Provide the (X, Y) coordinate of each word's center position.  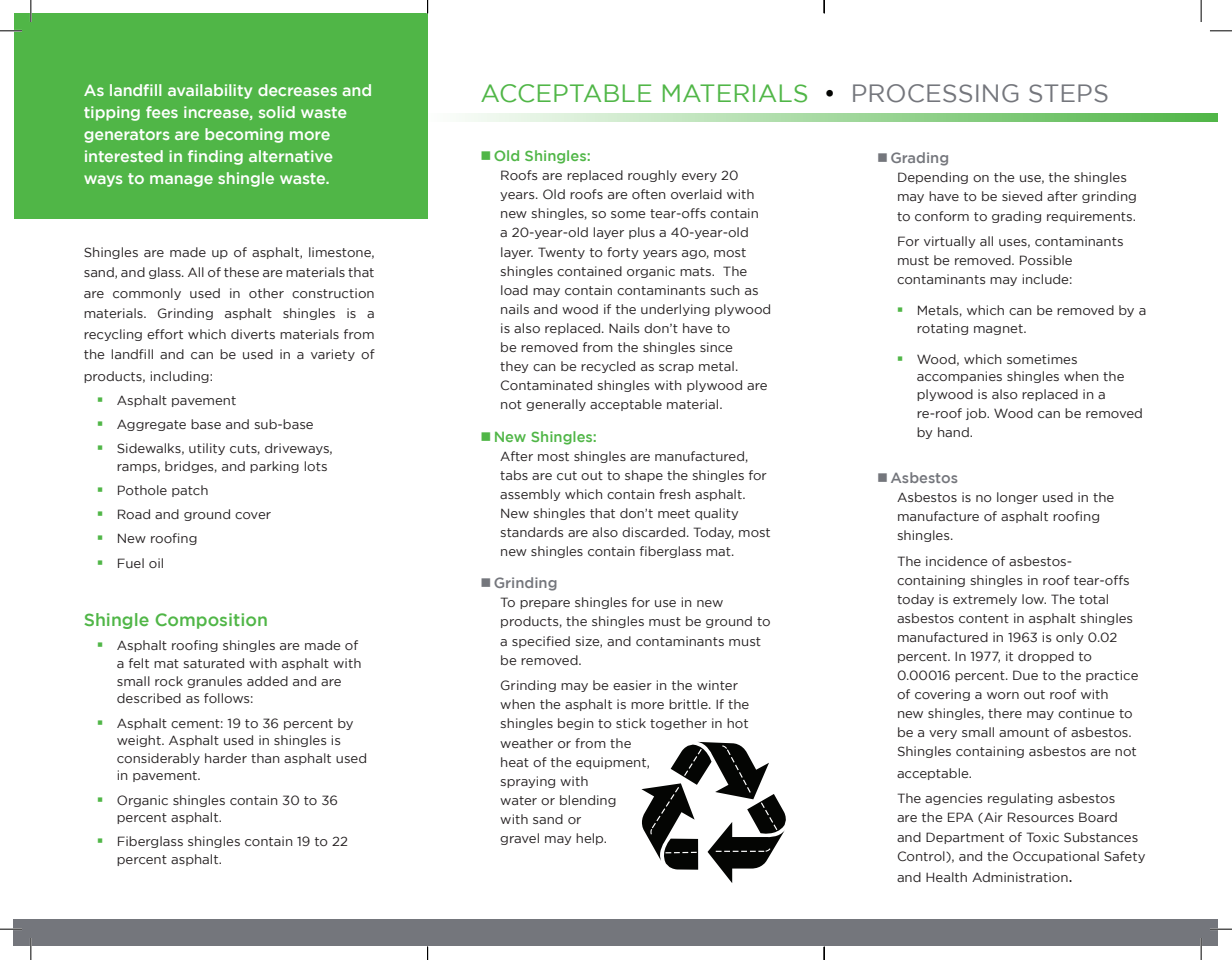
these (241, 272)
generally (556, 405)
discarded (653, 532)
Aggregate (151, 425)
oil (156, 563)
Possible (1046, 260)
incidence (957, 561)
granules (214, 682)
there (1005, 713)
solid (277, 112)
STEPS (1068, 93)
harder (226, 758)
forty (623, 253)
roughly (652, 176)
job (977, 414)
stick (631, 723)
